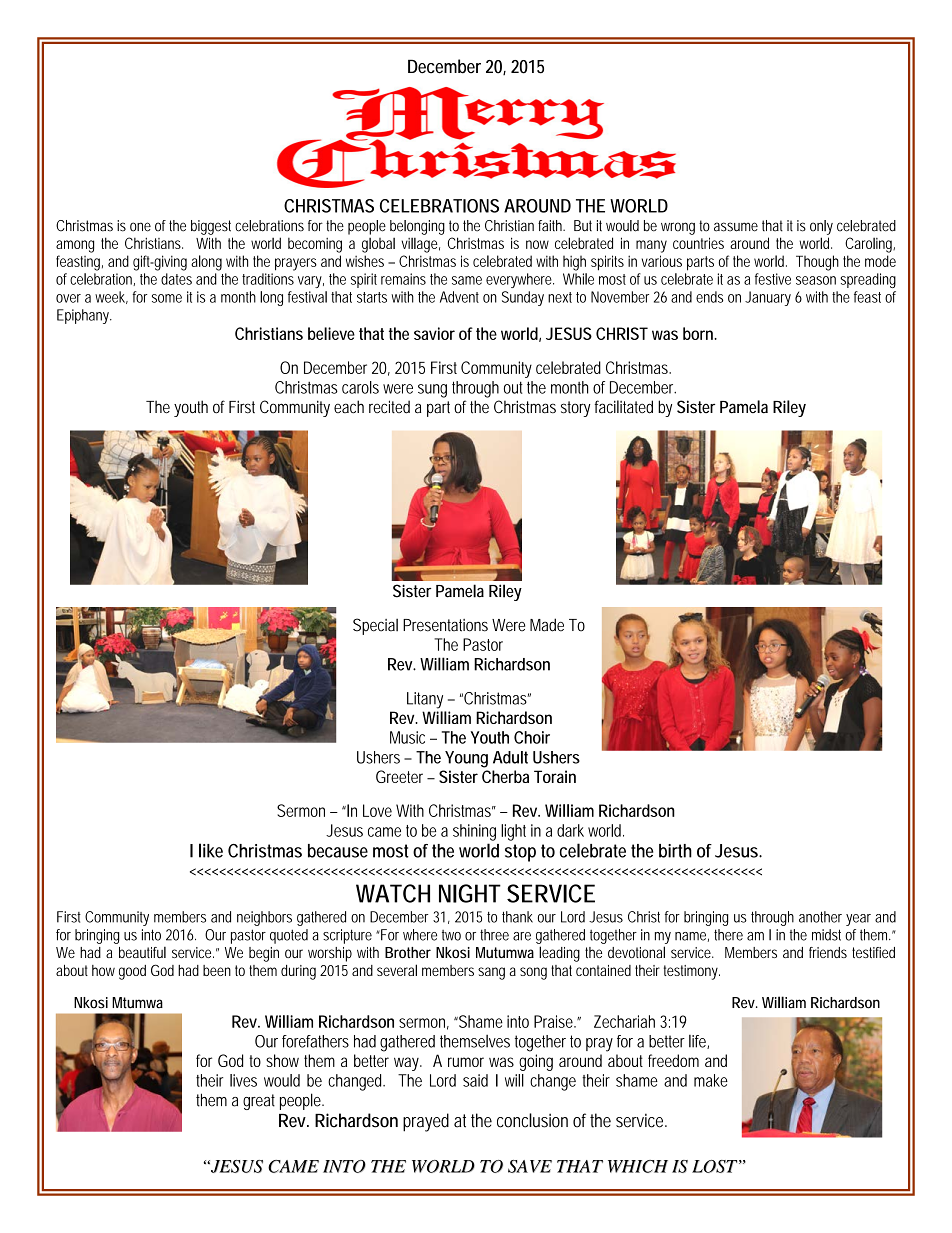 The height and width of the page is (1233, 952). What do you see at coordinates (467, 280) in the page?
I see `same` at bounding box center [467, 280].
